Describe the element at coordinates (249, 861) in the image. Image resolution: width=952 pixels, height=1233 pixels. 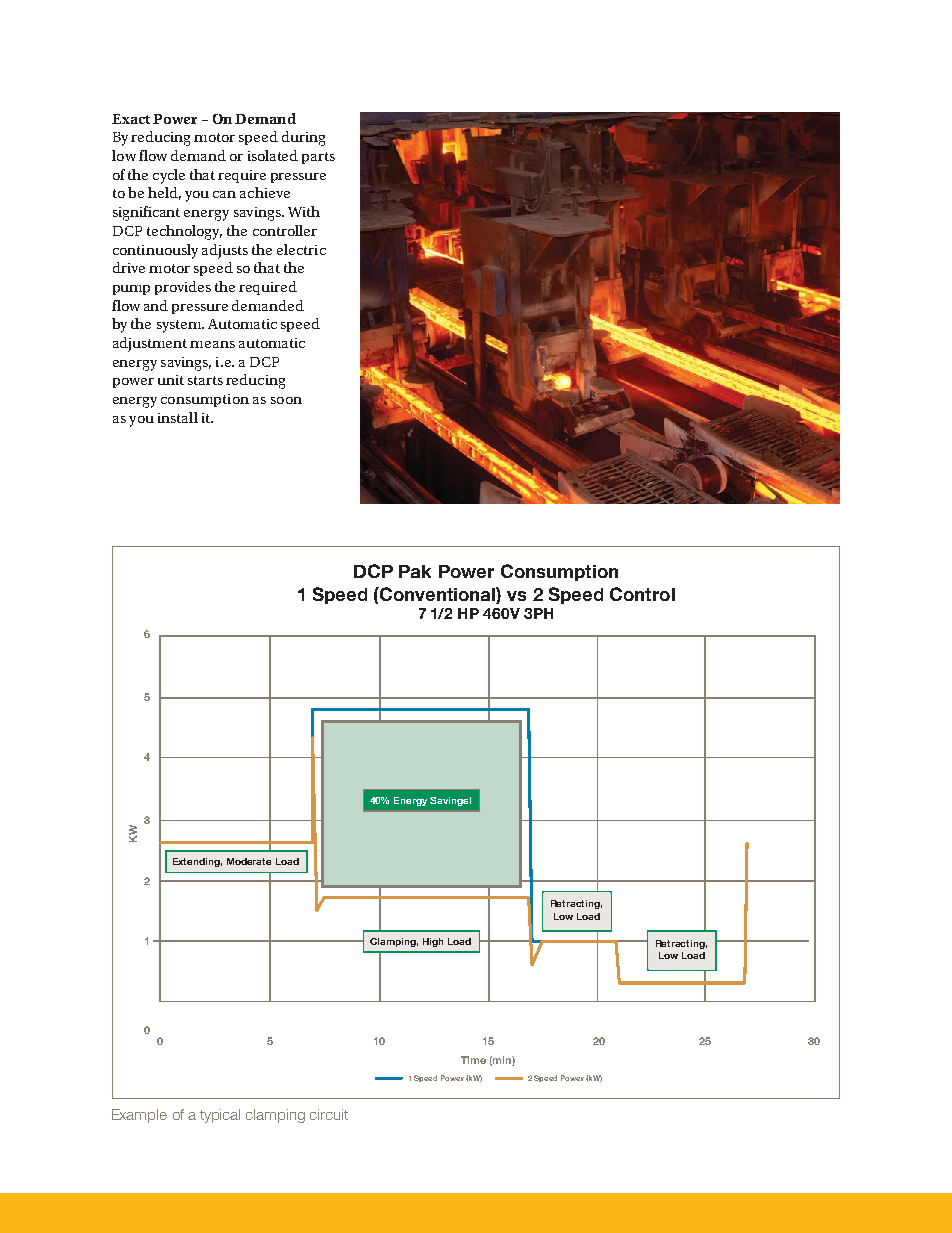
I see `Moderate` at that location.
